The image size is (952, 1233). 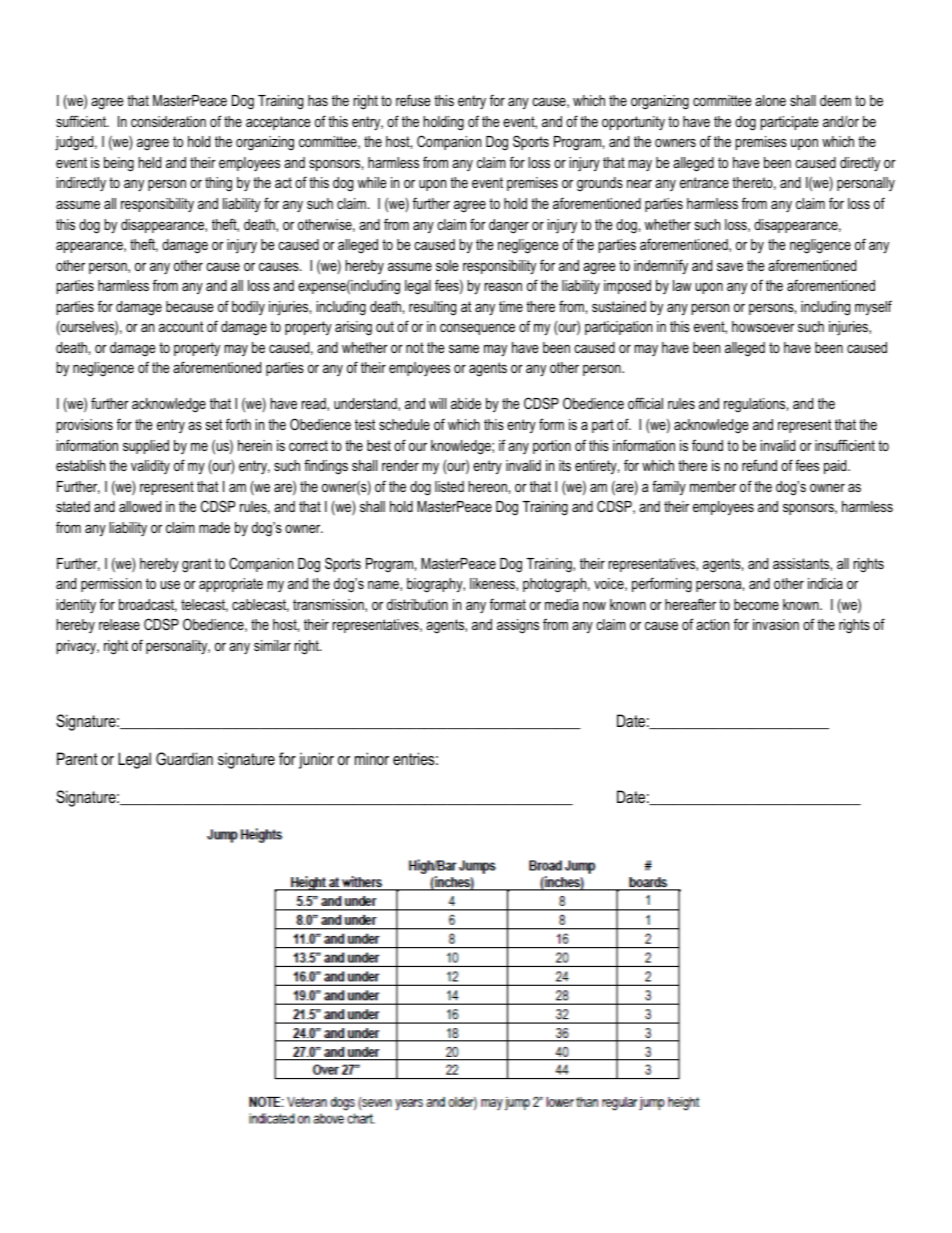 What do you see at coordinates (168, 121) in the screenshot?
I see `consideration` at bounding box center [168, 121].
